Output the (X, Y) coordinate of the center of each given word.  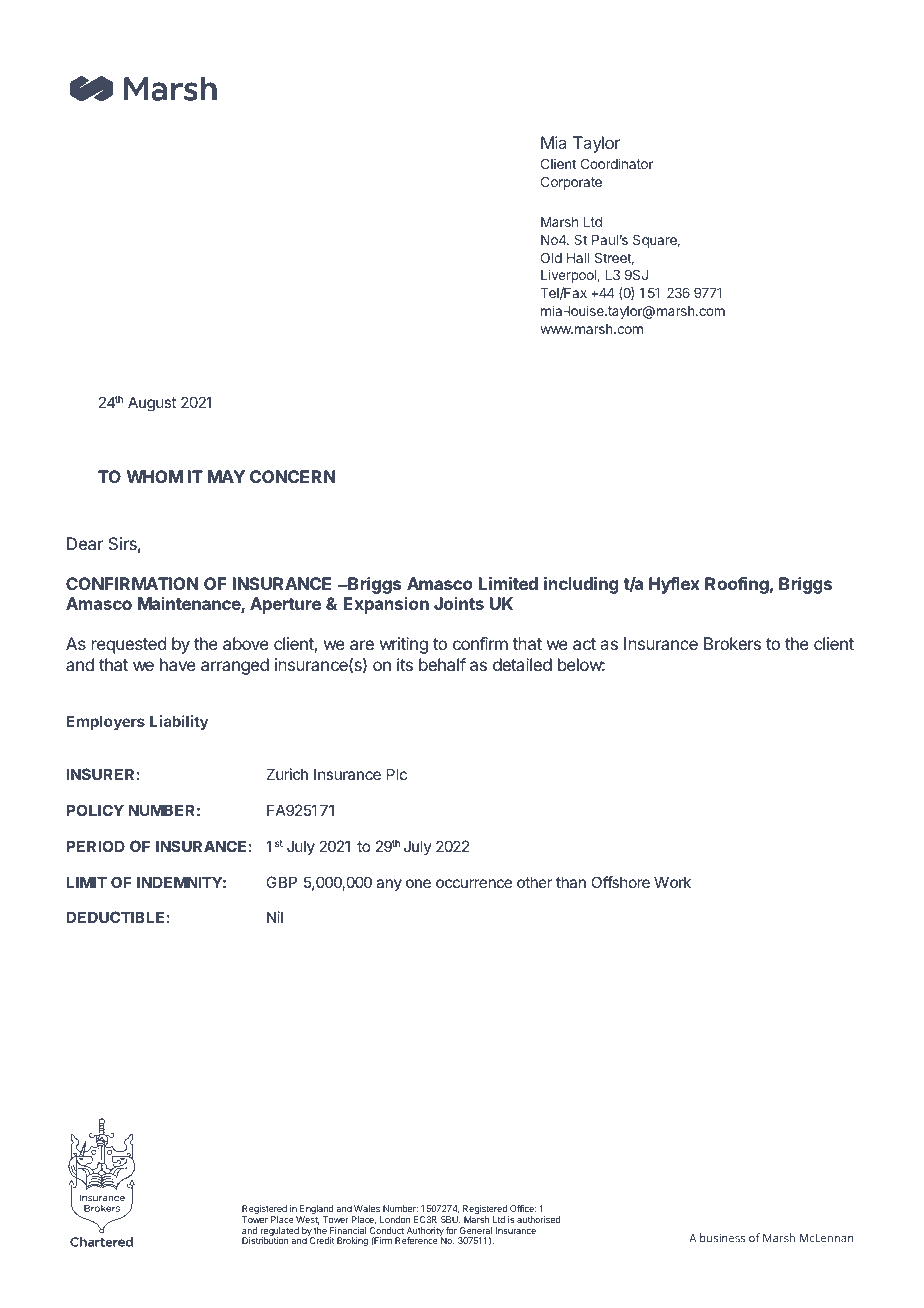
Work (672, 882)
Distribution (265, 1240)
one (418, 883)
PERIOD (95, 846)
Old (551, 257)
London (395, 1219)
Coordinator (617, 163)
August (152, 404)
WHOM (155, 476)
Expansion (386, 605)
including (581, 585)
